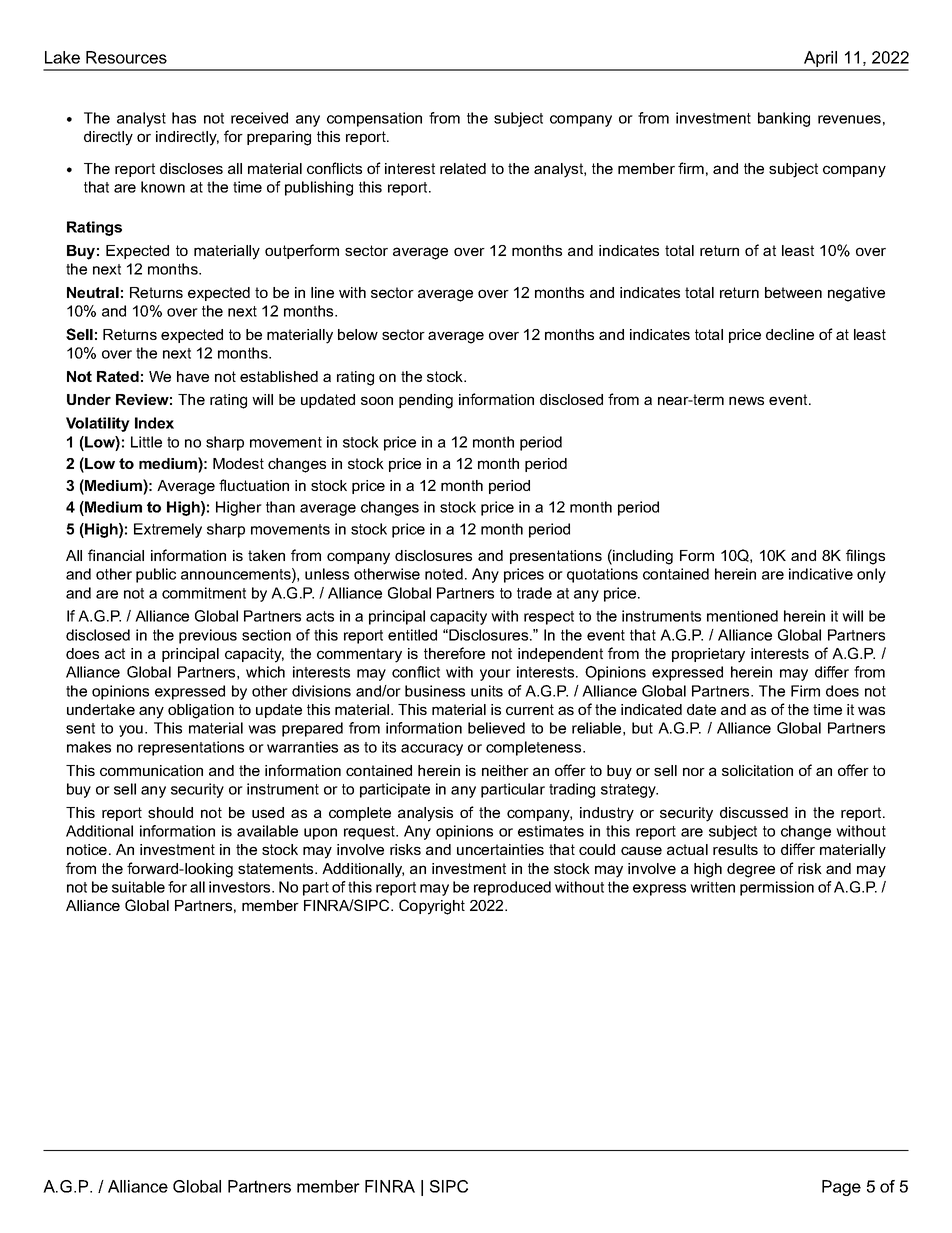 The width and height of the screenshot is (952, 1233). I want to click on news, so click(746, 400).
